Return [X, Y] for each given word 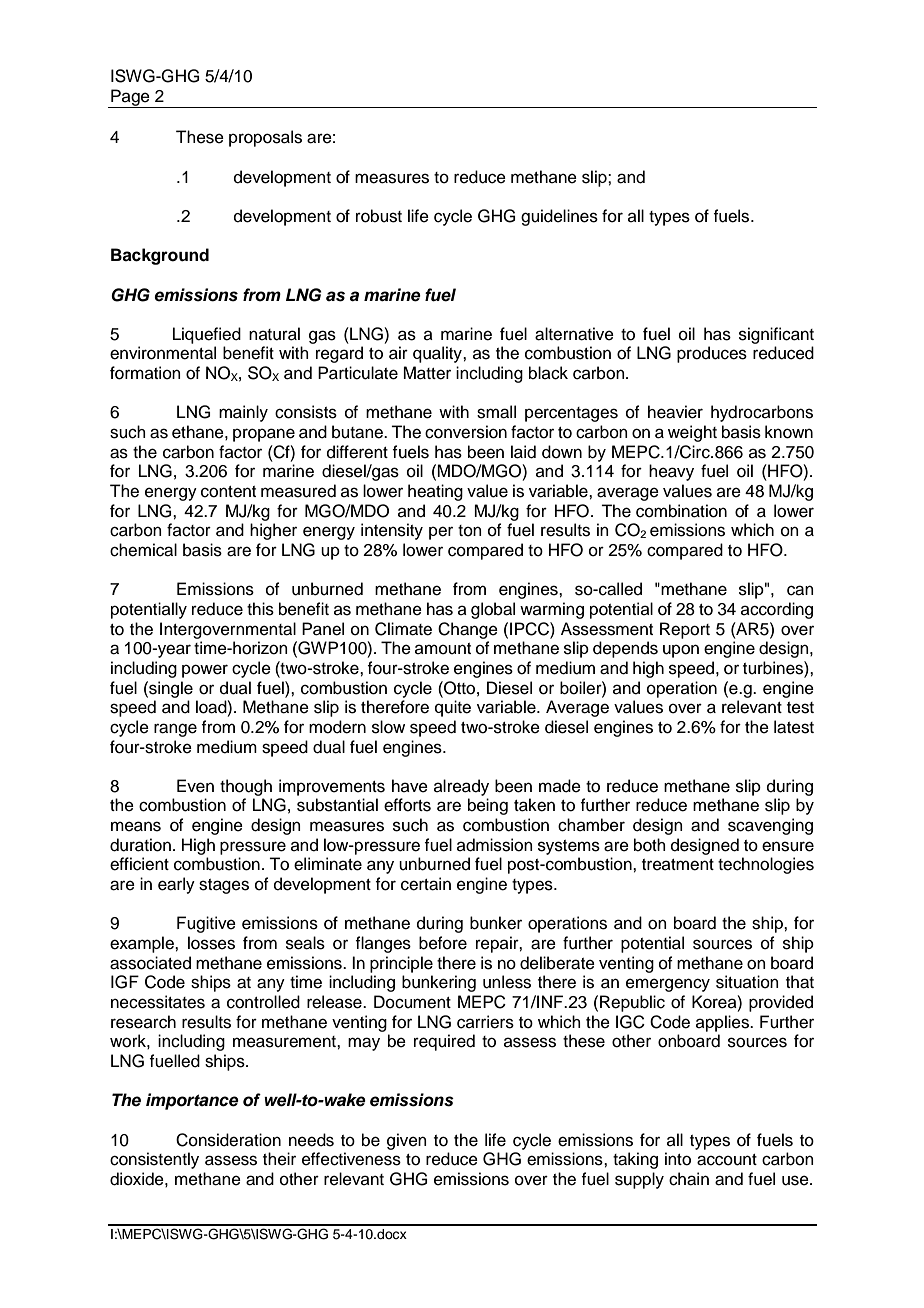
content [228, 492]
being [488, 806]
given [407, 1141]
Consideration [228, 1140]
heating [435, 492]
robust [379, 216]
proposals [265, 138]
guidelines [559, 217]
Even [195, 786]
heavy [671, 472]
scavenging [770, 826]
